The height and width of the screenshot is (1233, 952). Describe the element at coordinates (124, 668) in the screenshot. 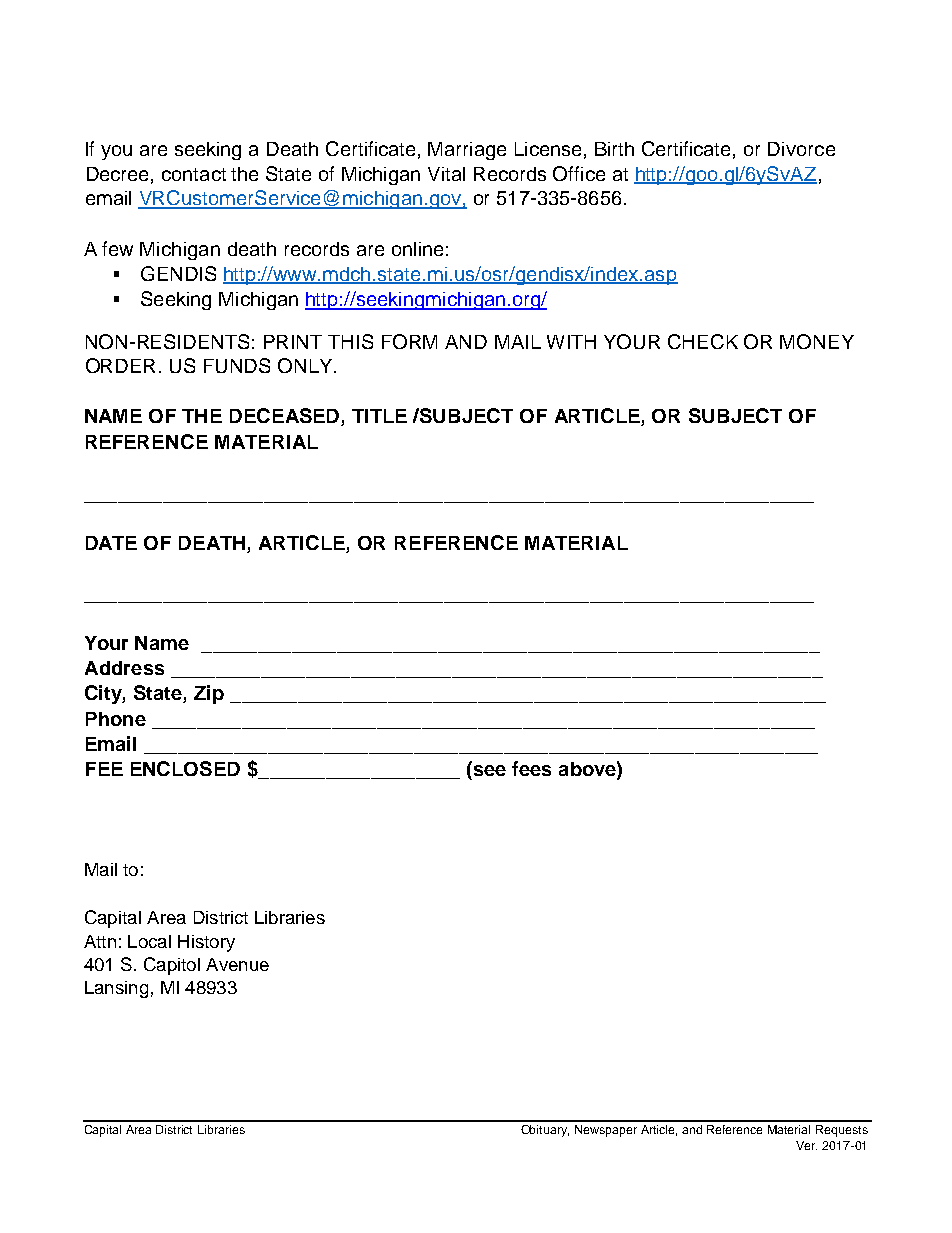

I see `Address` at that location.
